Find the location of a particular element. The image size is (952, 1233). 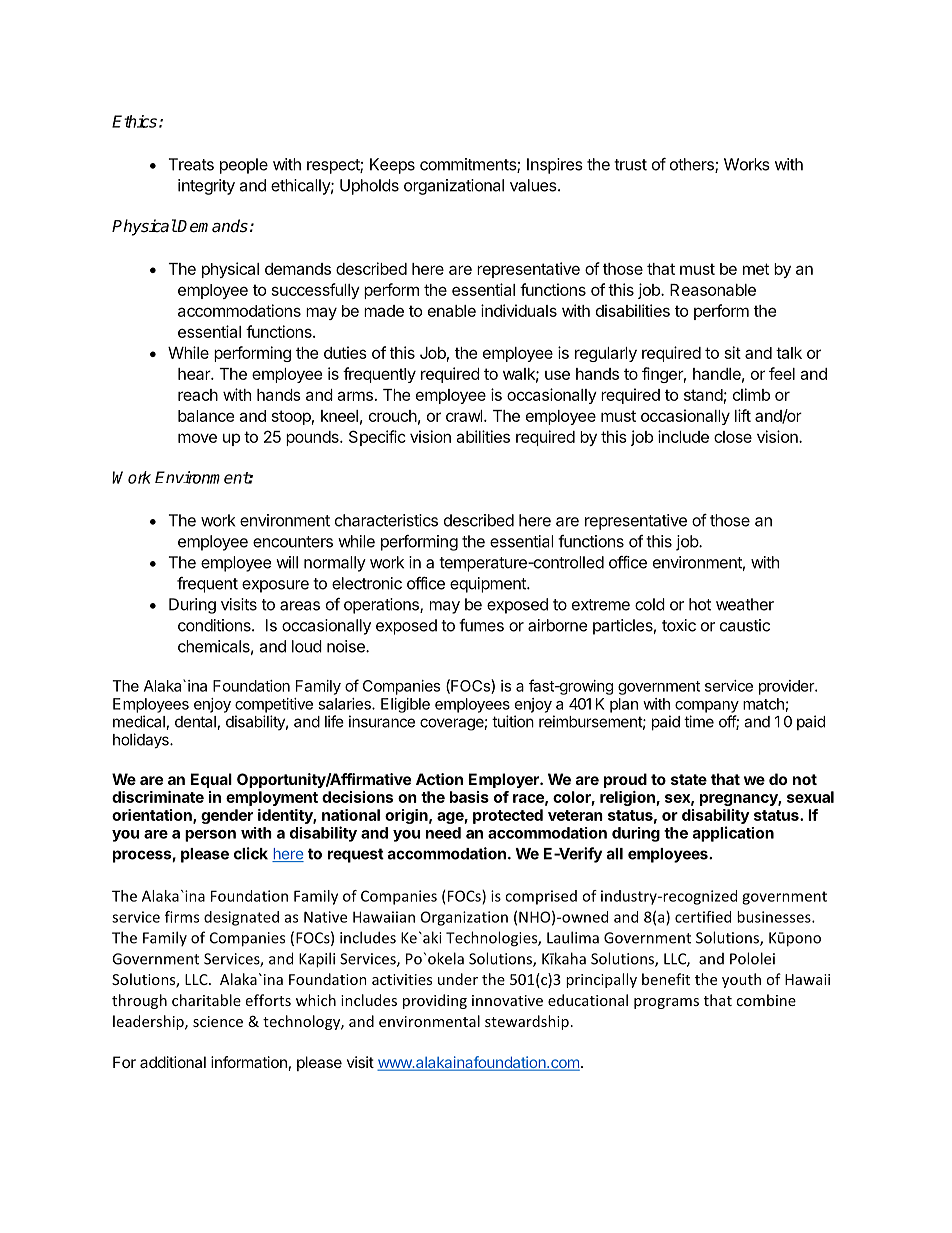

equipment is located at coordinates (489, 585).
